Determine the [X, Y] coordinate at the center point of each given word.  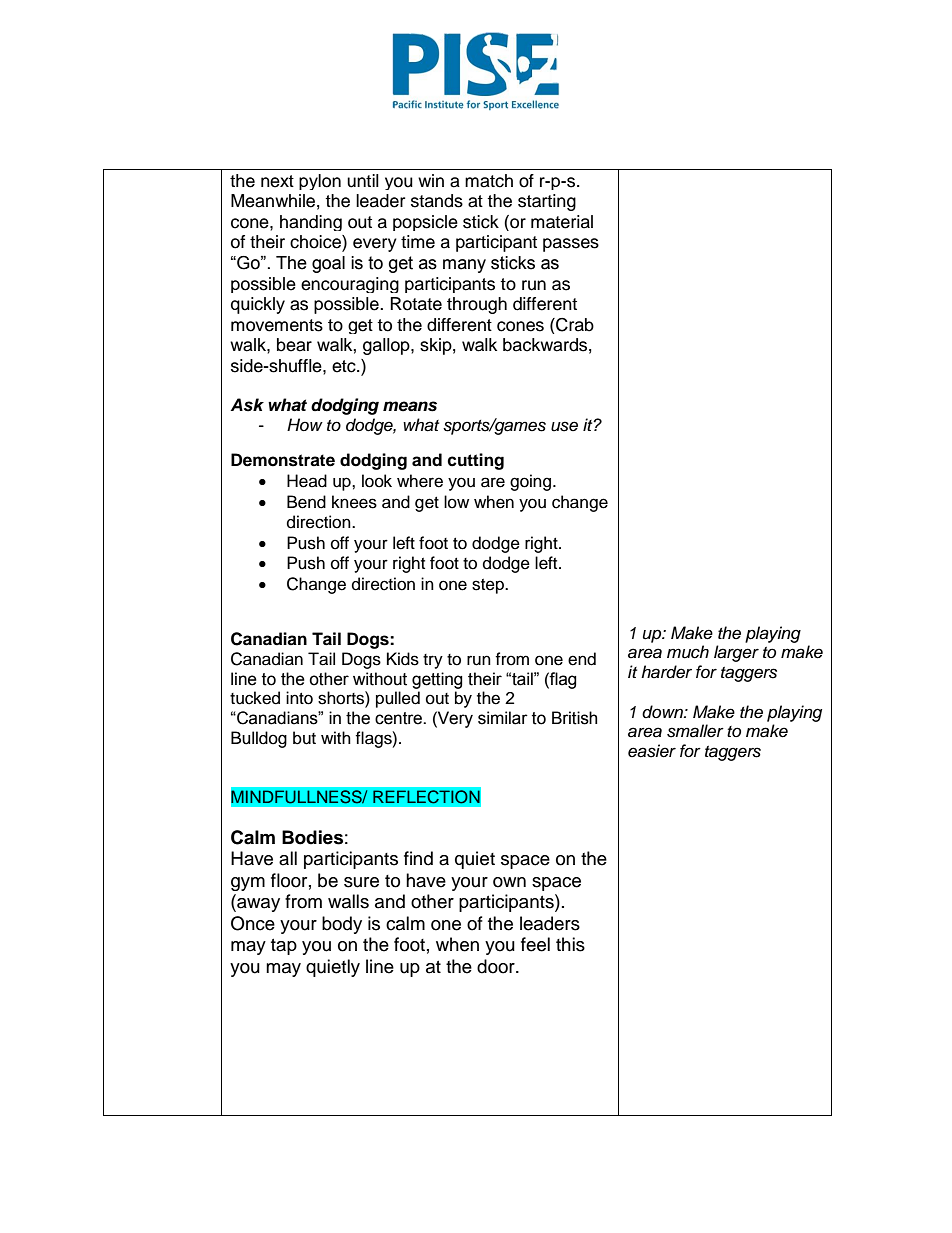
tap [284, 947]
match [489, 181]
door [497, 966]
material [562, 222]
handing [311, 223]
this [570, 944]
